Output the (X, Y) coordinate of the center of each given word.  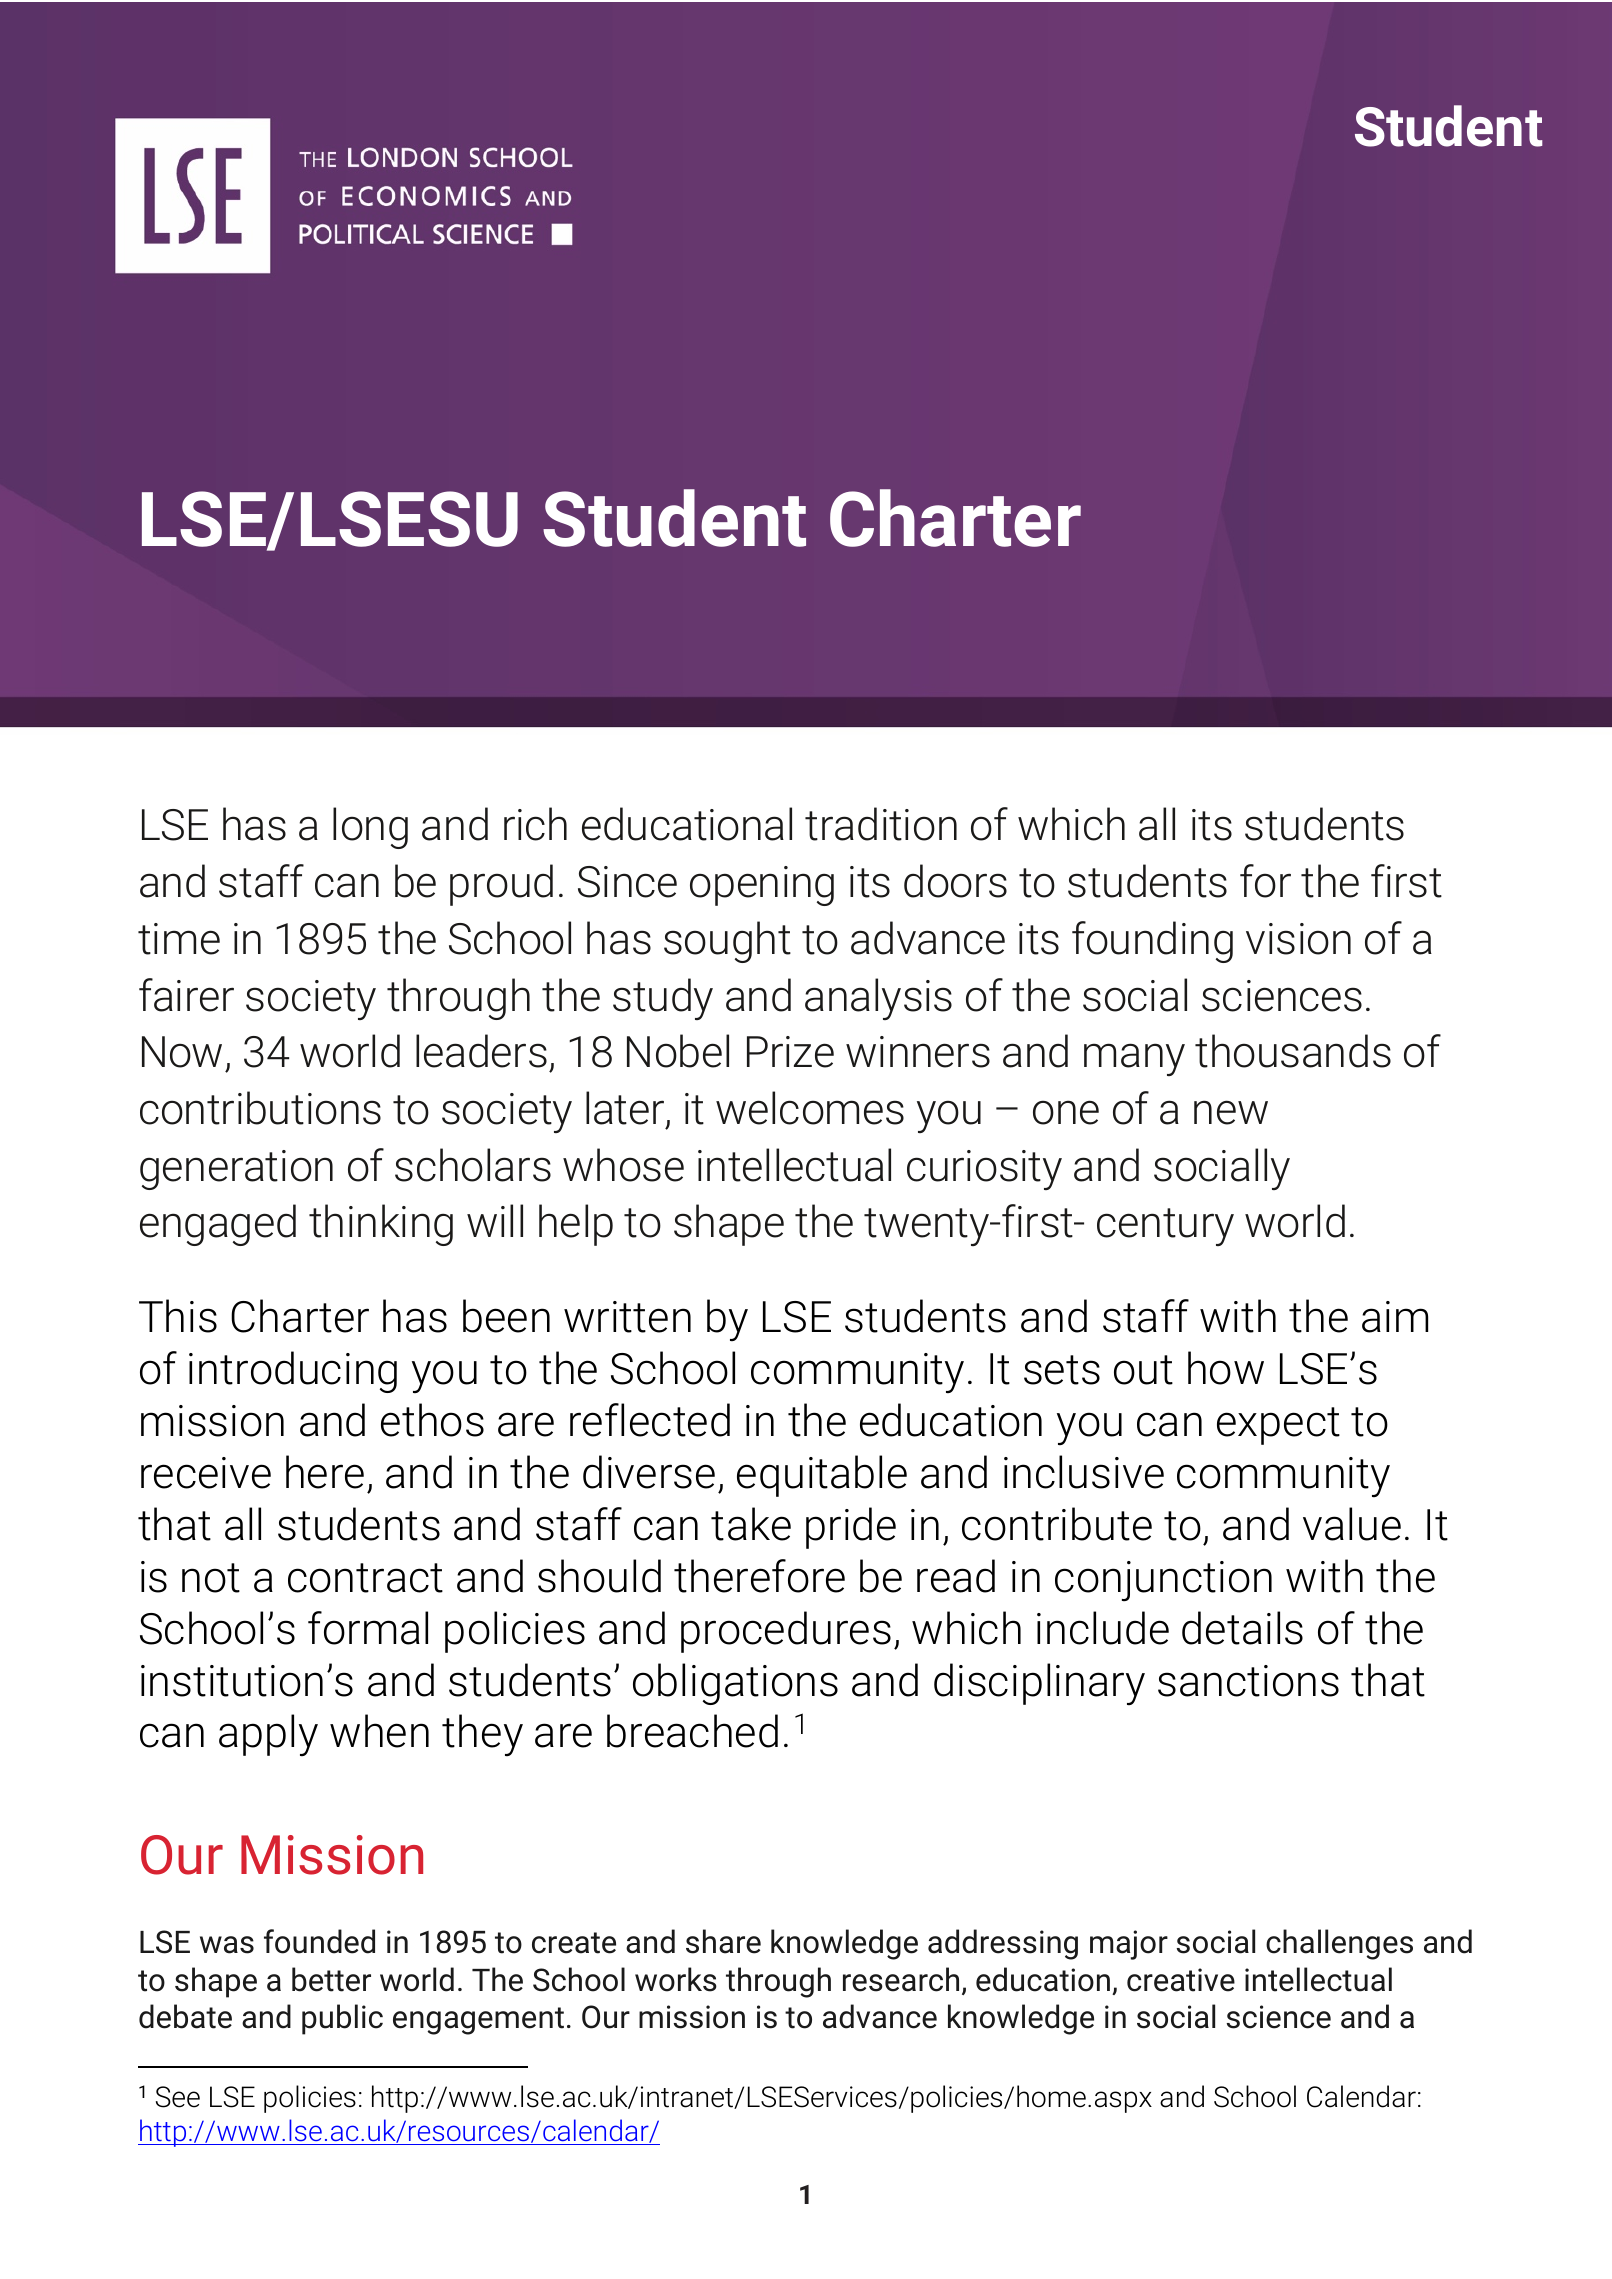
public (342, 2019)
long (370, 828)
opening (762, 886)
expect (1278, 1426)
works (676, 1979)
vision (1298, 939)
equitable (822, 1476)
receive (206, 1473)
